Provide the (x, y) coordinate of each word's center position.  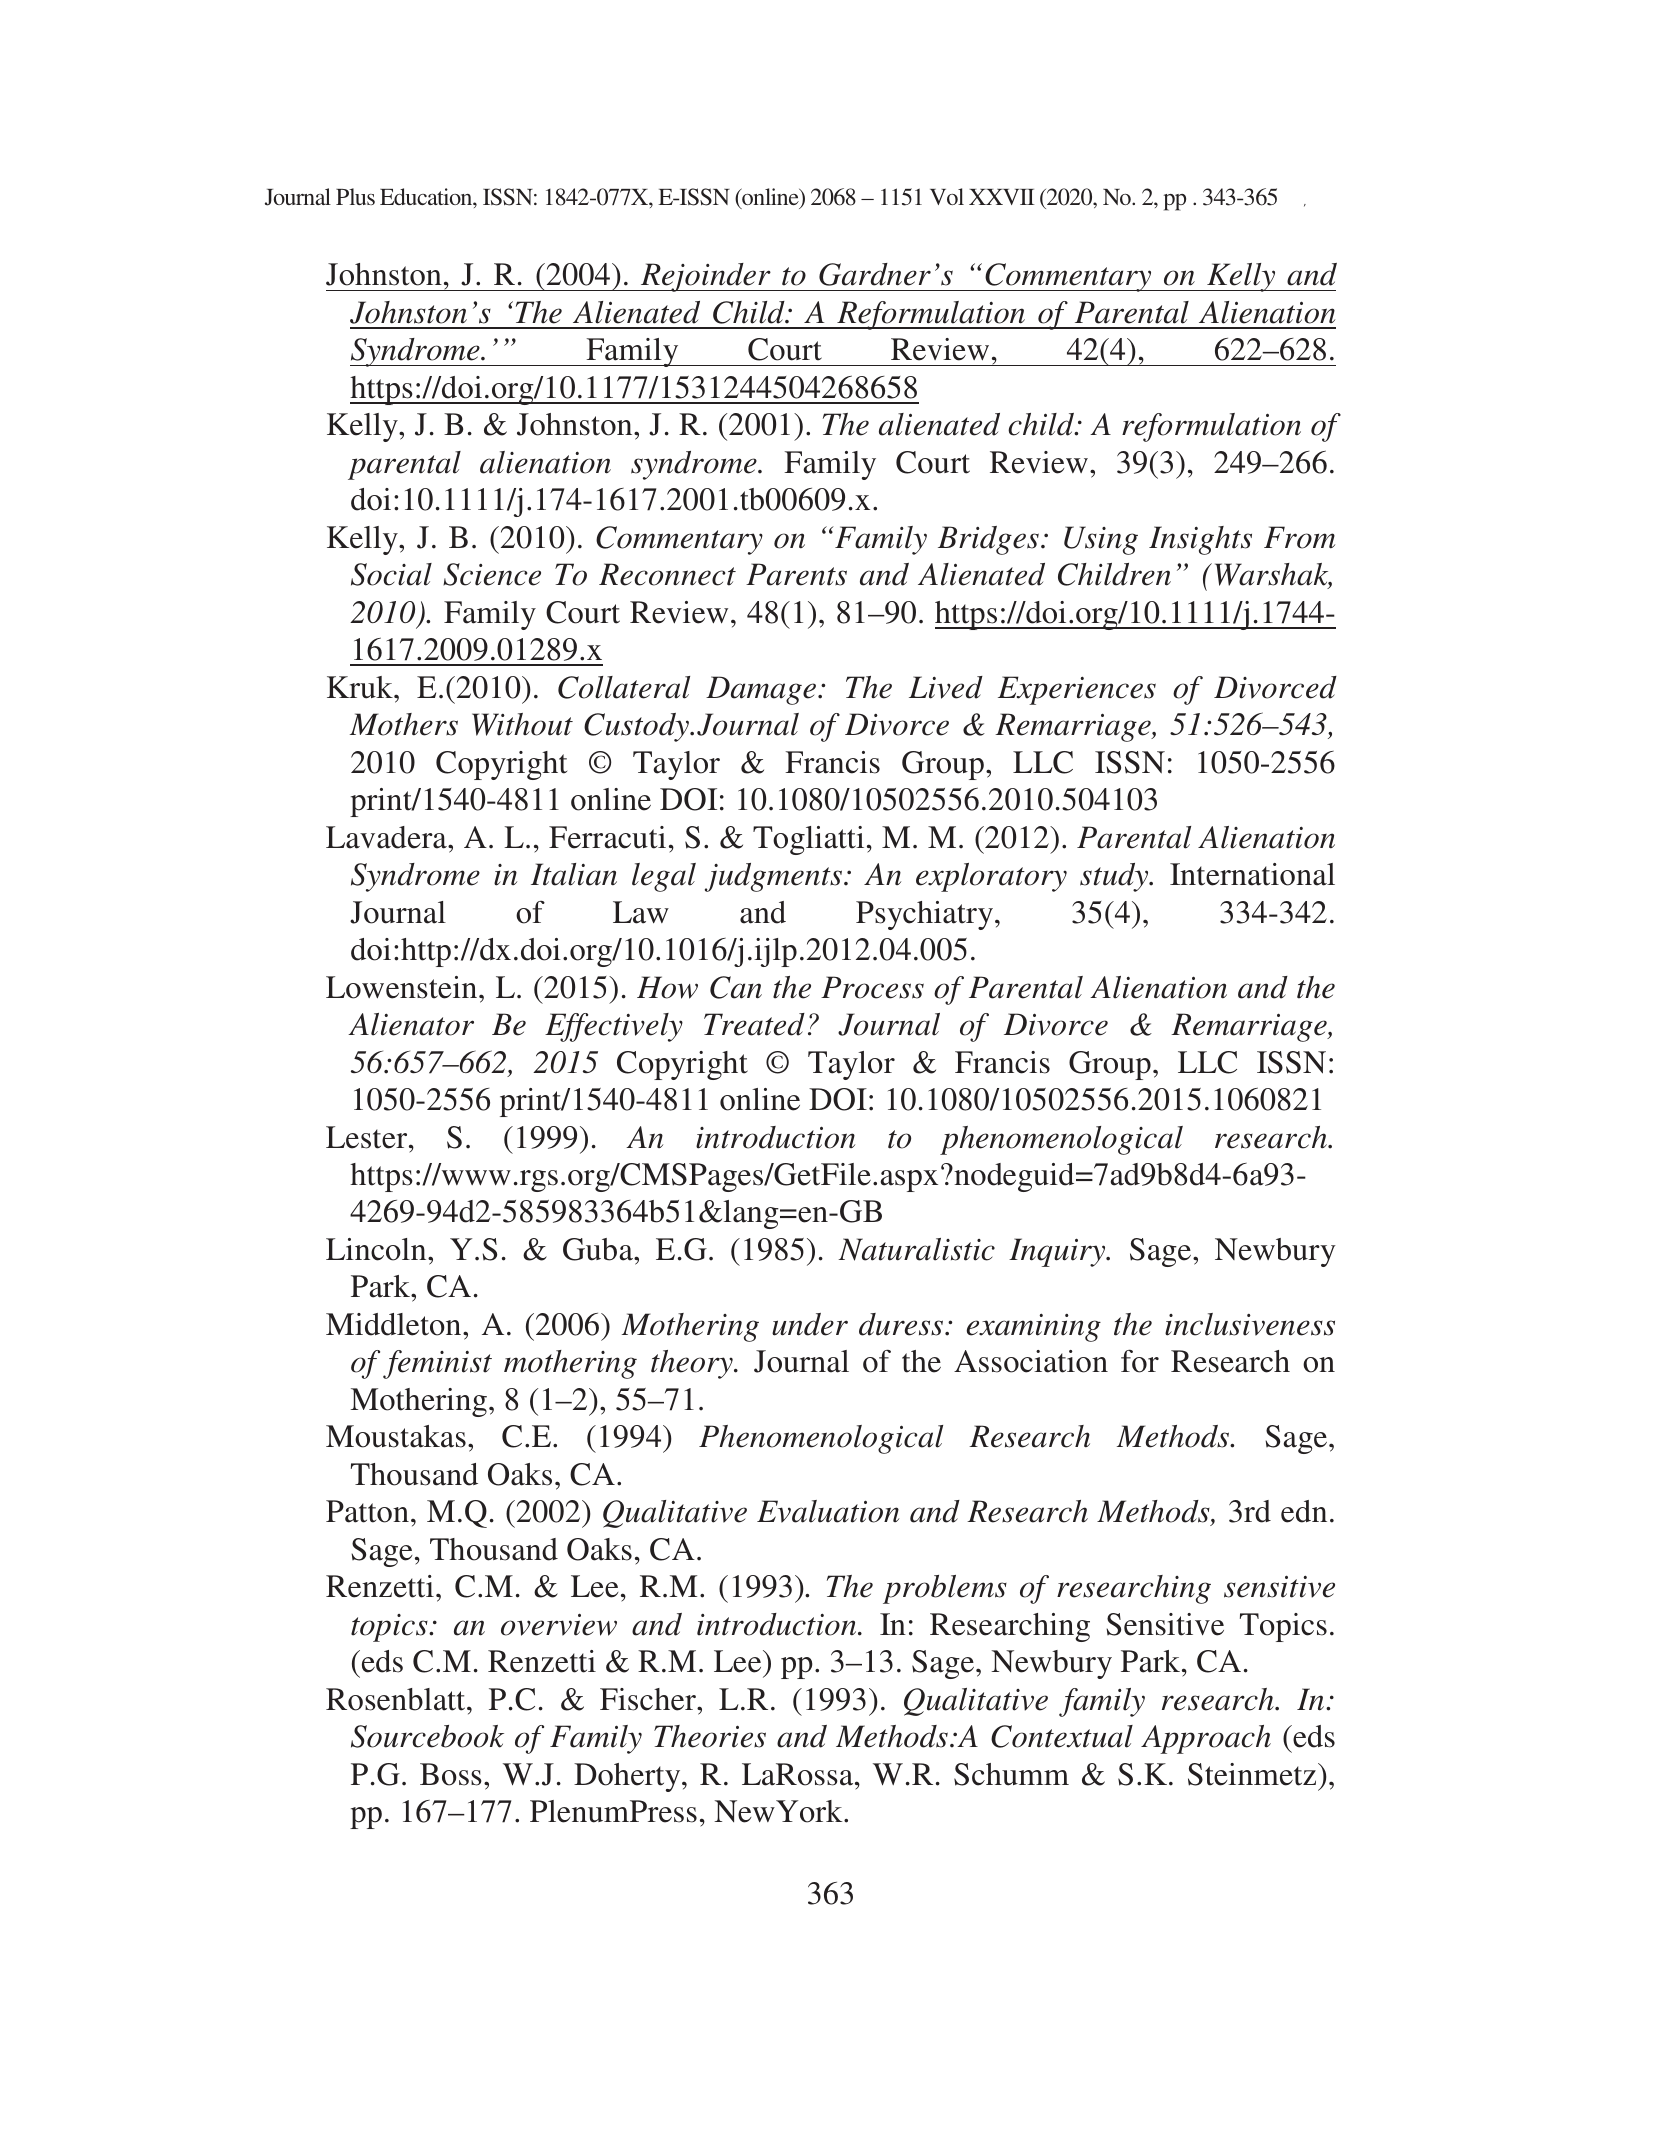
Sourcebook (427, 1736)
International (1252, 874)
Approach (1206, 1739)
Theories (710, 1736)
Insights (1200, 540)
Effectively (614, 1027)
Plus (355, 196)
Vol (947, 196)
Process (872, 987)
